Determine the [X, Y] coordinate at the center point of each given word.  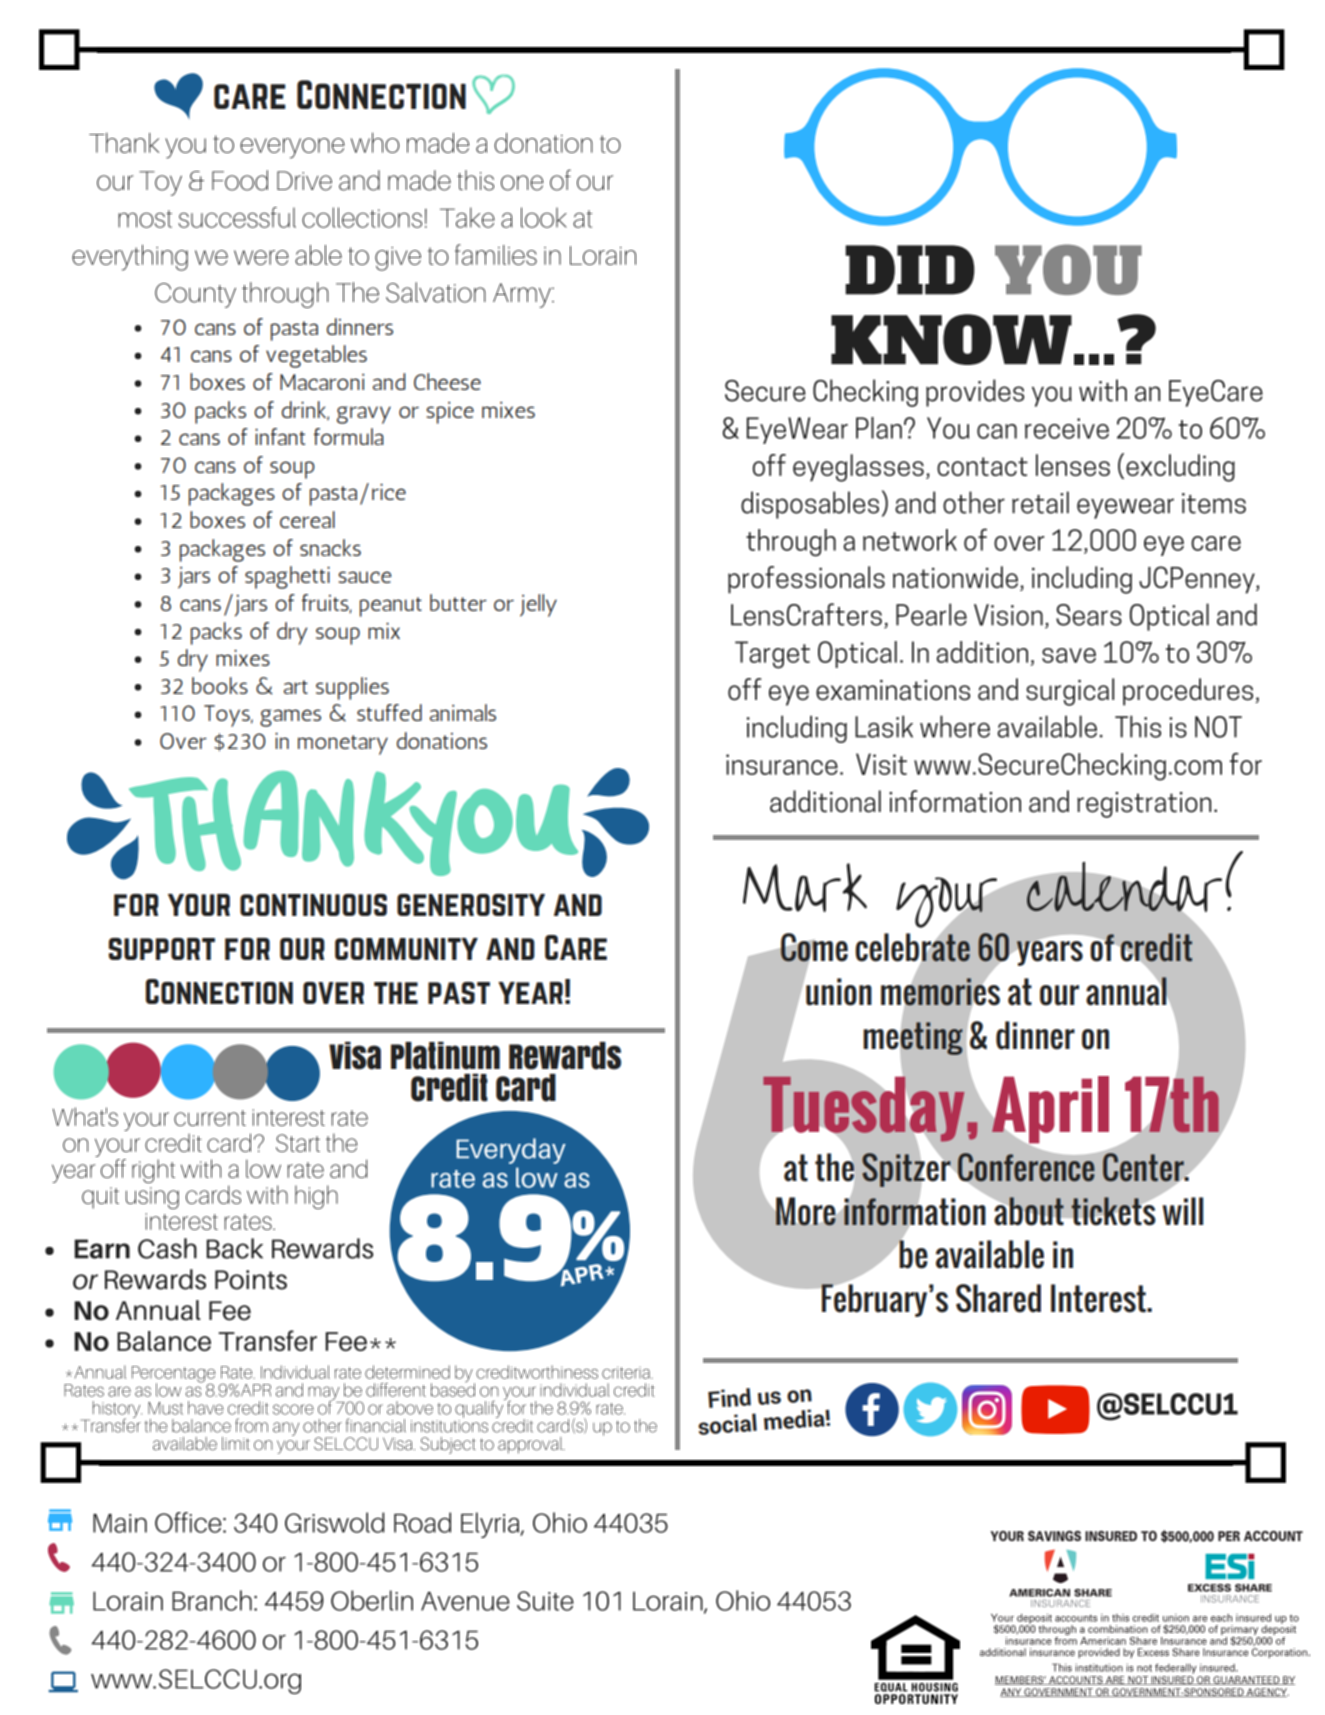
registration [1144, 805]
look [544, 217]
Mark [805, 887]
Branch [212, 1600]
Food [240, 180]
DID [910, 270]
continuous [313, 905]
